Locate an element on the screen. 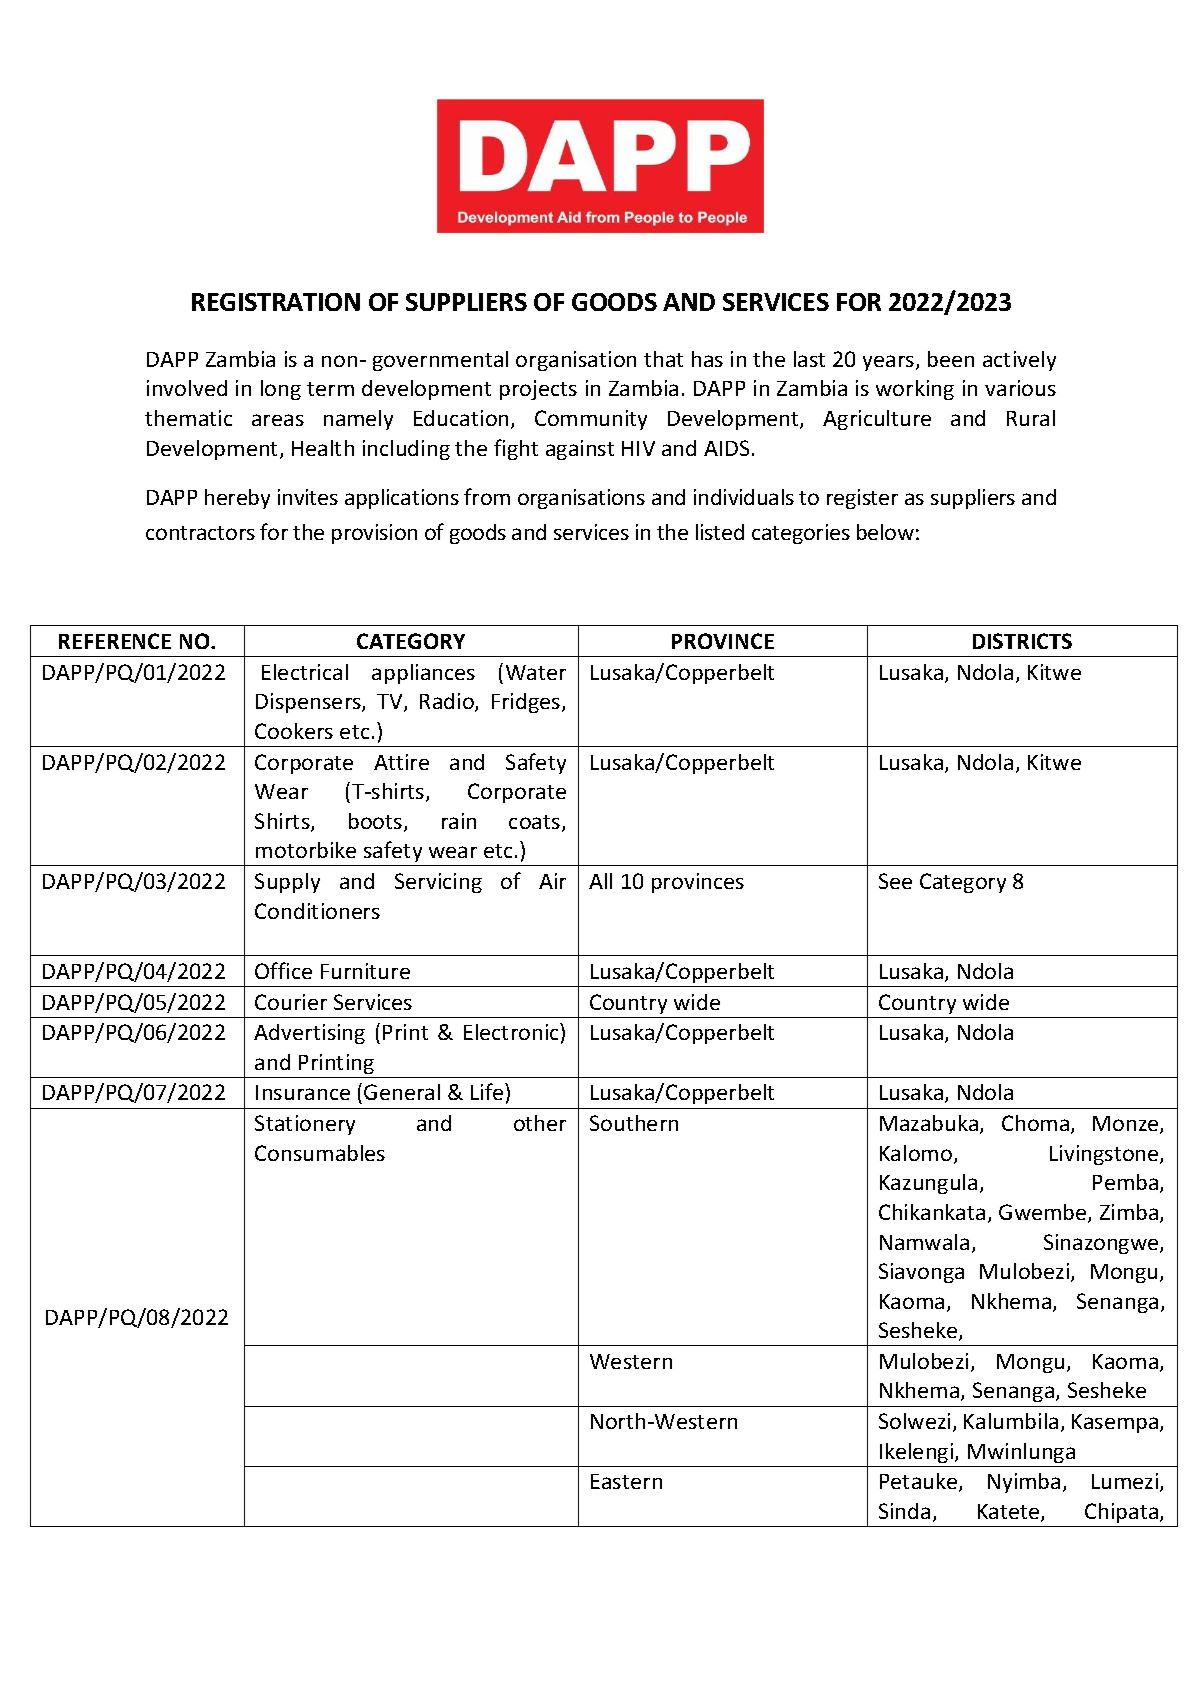 This screenshot has height=1702, width=1203. Eastern is located at coordinates (626, 1481).
